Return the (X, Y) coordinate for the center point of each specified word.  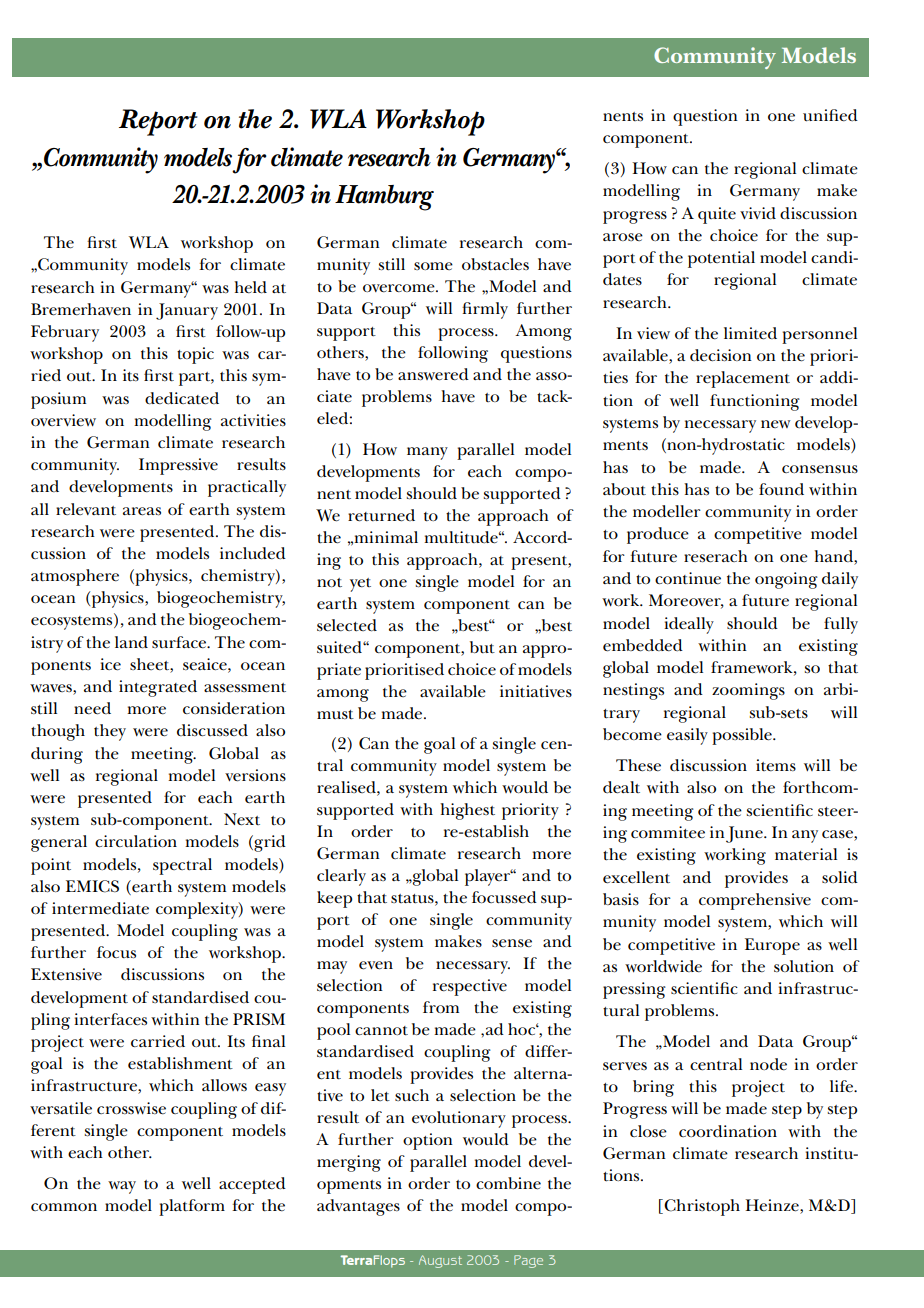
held (250, 287)
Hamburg (384, 198)
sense (512, 943)
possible (743, 736)
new (776, 424)
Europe (772, 946)
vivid (758, 213)
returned (381, 515)
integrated (158, 688)
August (440, 1261)
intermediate (100, 908)
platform (192, 1207)
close (648, 1131)
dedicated (182, 398)
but (482, 647)
